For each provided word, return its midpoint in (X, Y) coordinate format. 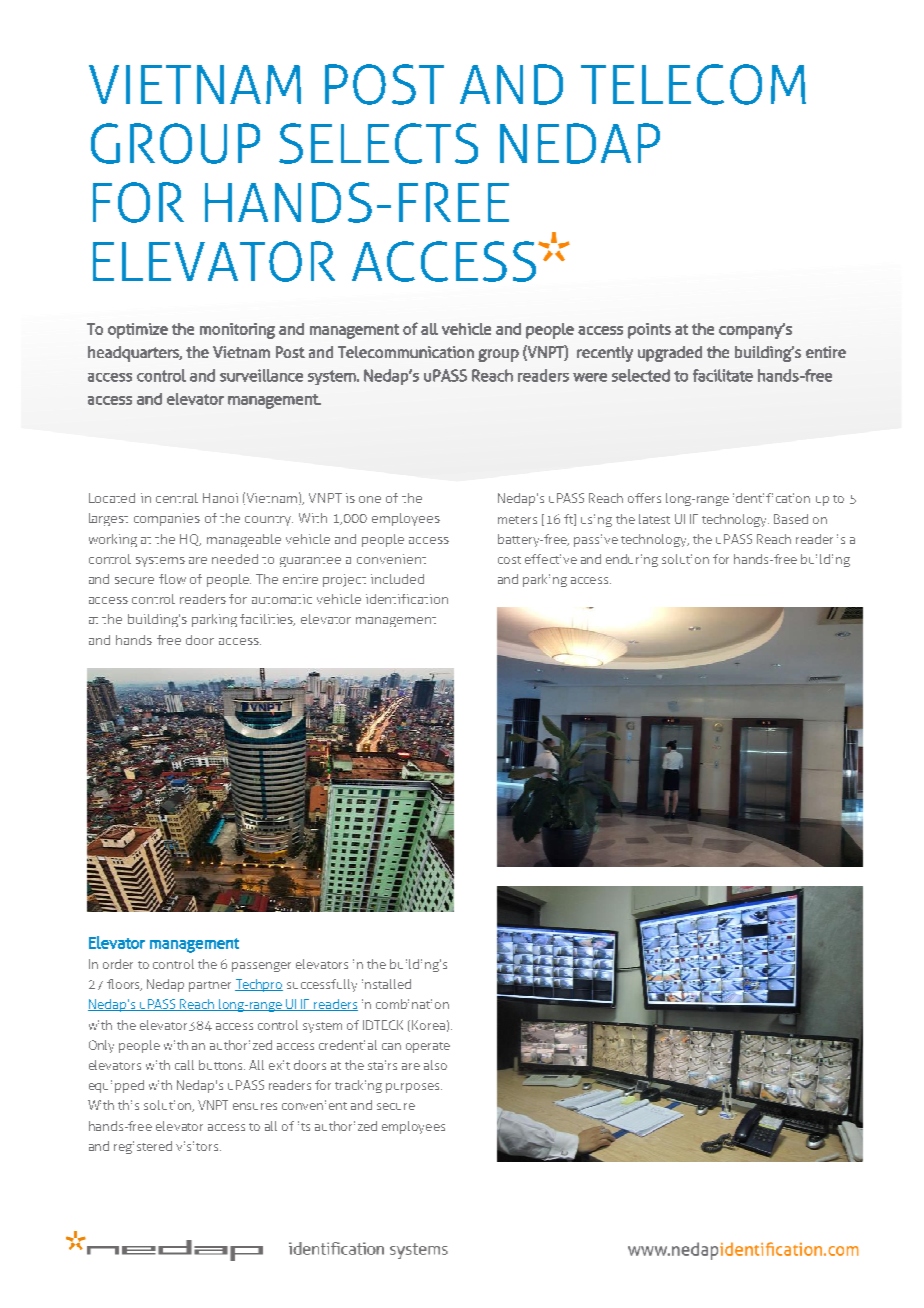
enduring (632, 560)
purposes (414, 1088)
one (370, 499)
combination (412, 1004)
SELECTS (378, 143)
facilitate (723, 375)
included (397, 579)
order (118, 964)
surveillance (261, 375)
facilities (267, 620)
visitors (198, 1146)
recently (605, 354)
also (435, 1065)
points (649, 331)
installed (386, 984)
